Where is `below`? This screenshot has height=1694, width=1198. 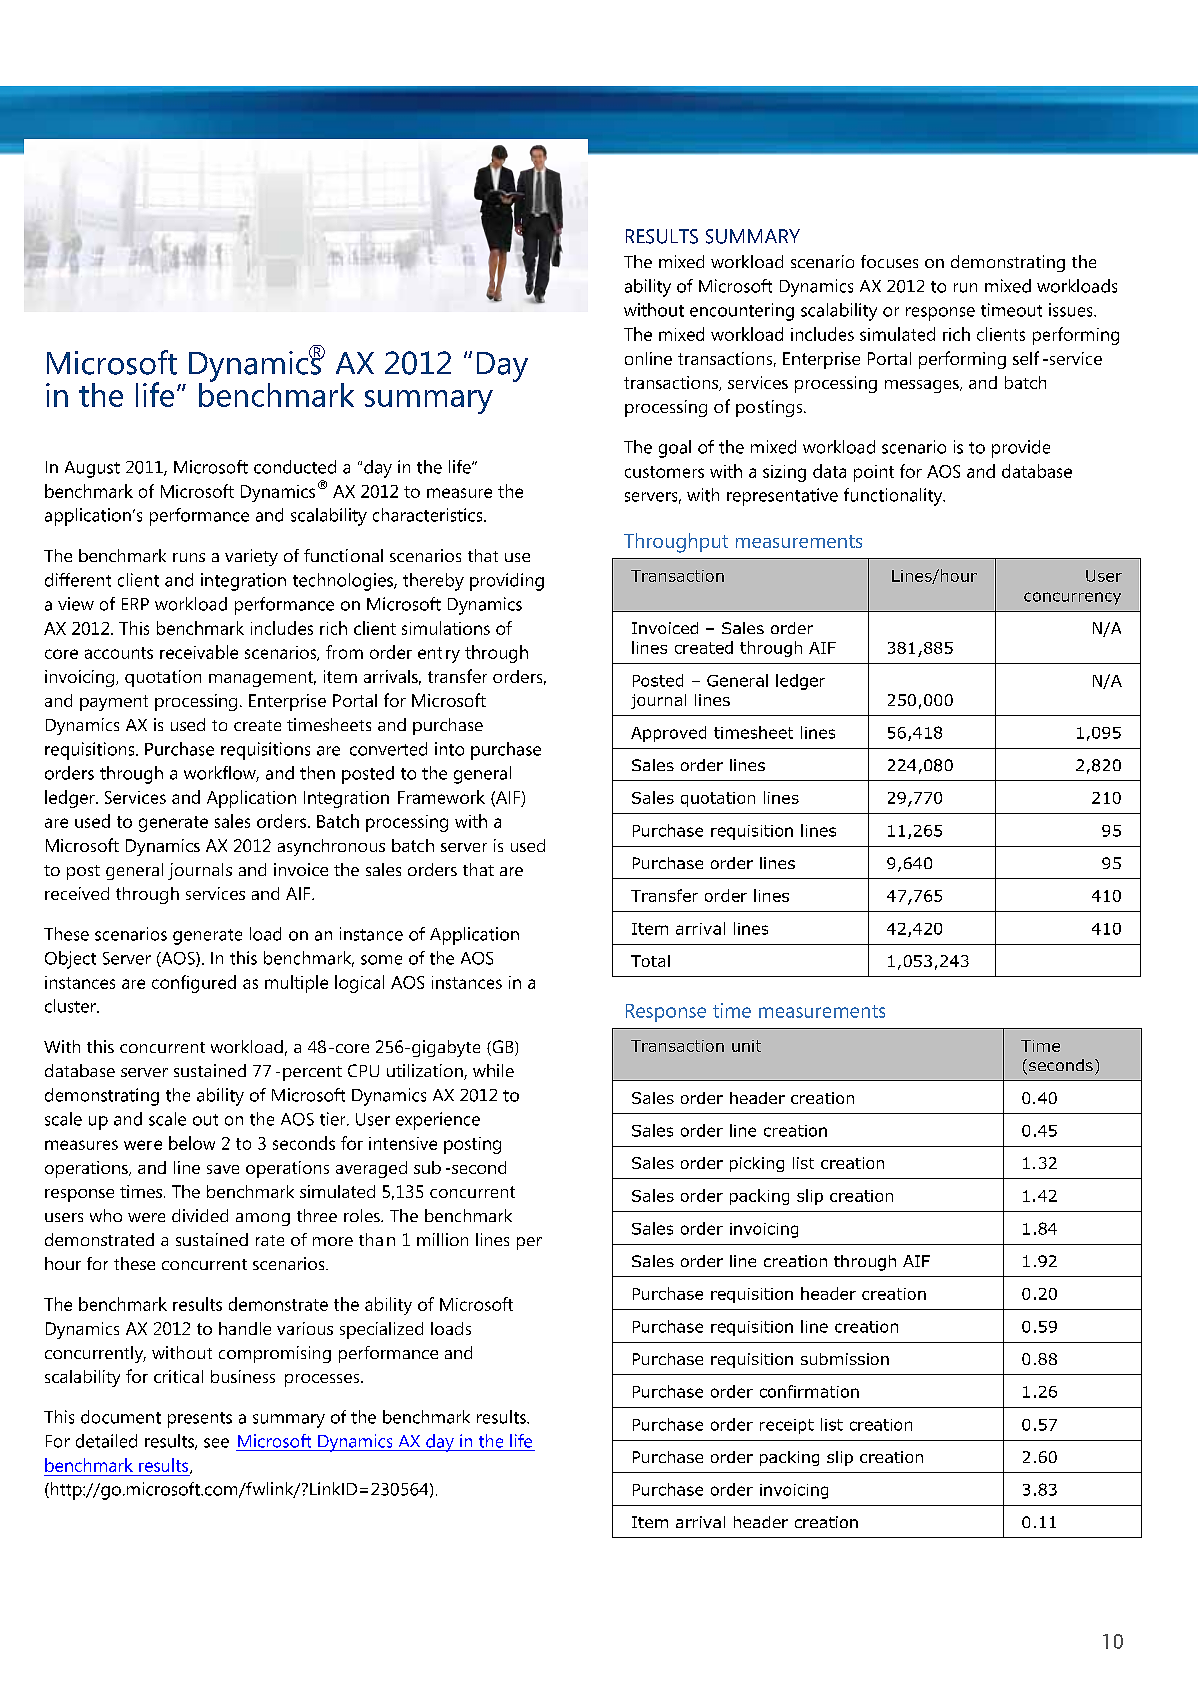
below is located at coordinates (192, 1143).
